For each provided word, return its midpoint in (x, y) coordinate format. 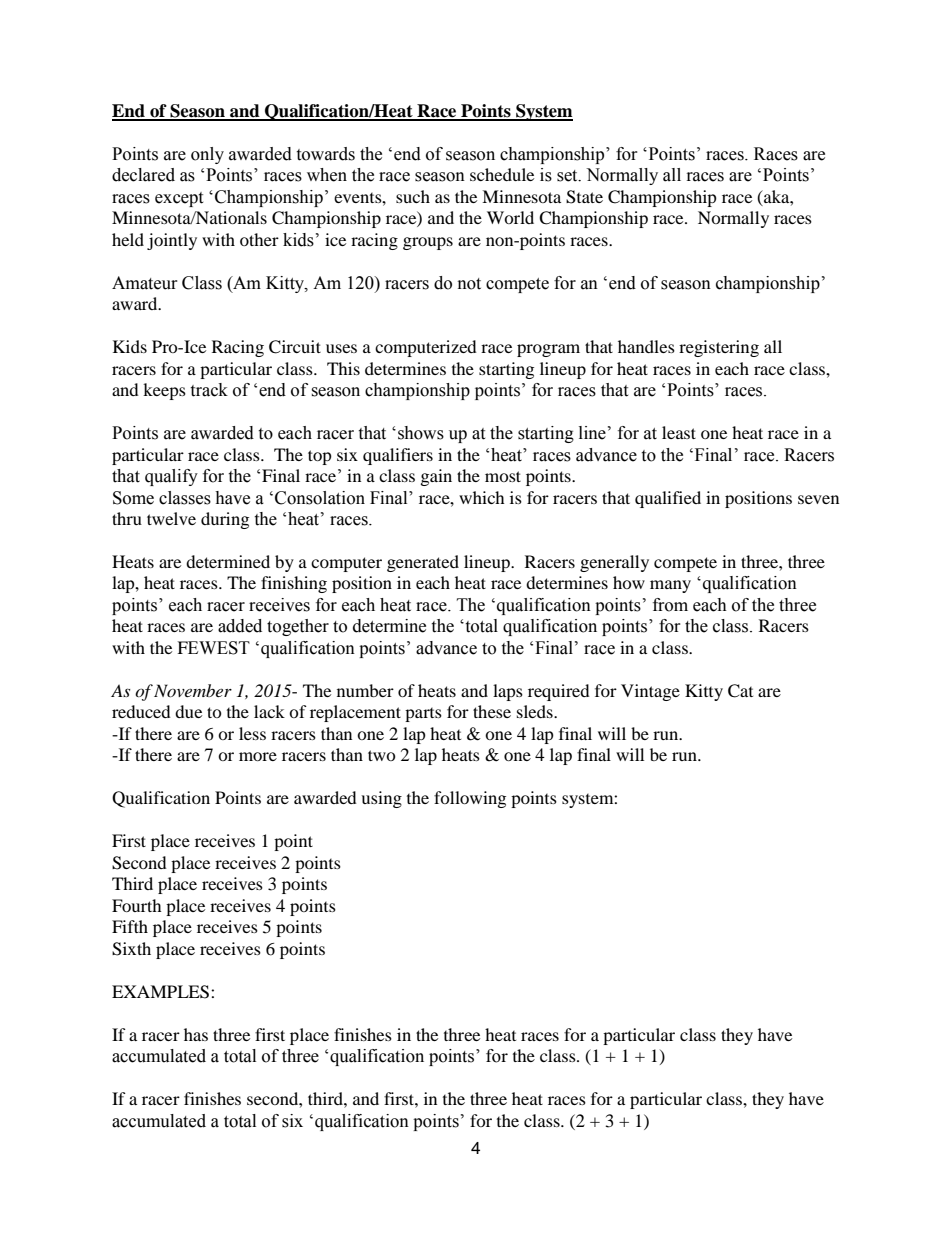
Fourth (137, 905)
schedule (502, 174)
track (209, 390)
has (196, 1034)
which (482, 497)
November (193, 690)
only (207, 155)
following (470, 799)
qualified (668, 499)
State (584, 197)
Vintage (650, 692)
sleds (536, 711)
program (548, 350)
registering (719, 348)
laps (508, 692)
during (225, 520)
